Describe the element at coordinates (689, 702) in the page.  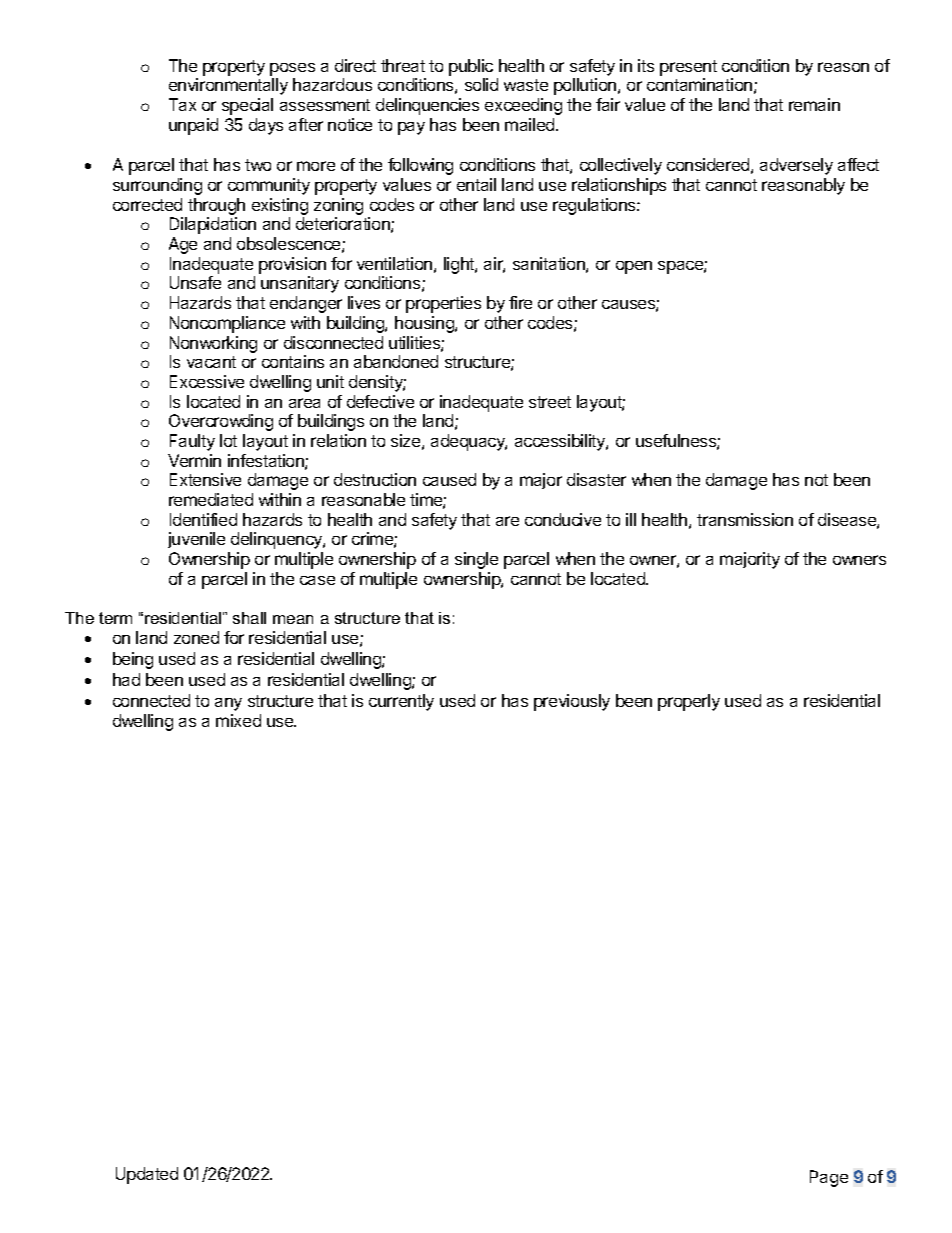
I see `properly` at that location.
